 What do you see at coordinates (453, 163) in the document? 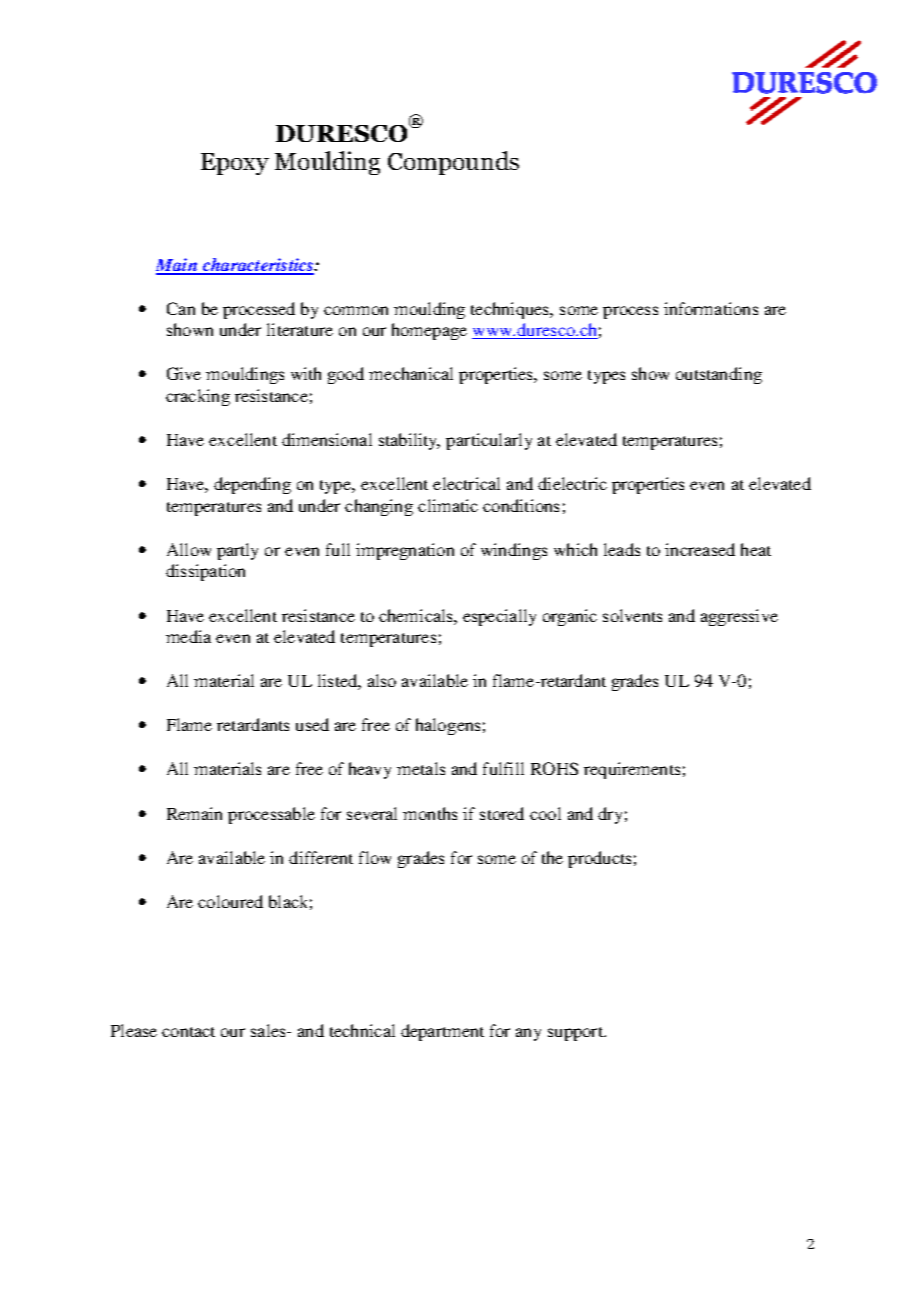
I see `Compounds` at bounding box center [453, 163].
